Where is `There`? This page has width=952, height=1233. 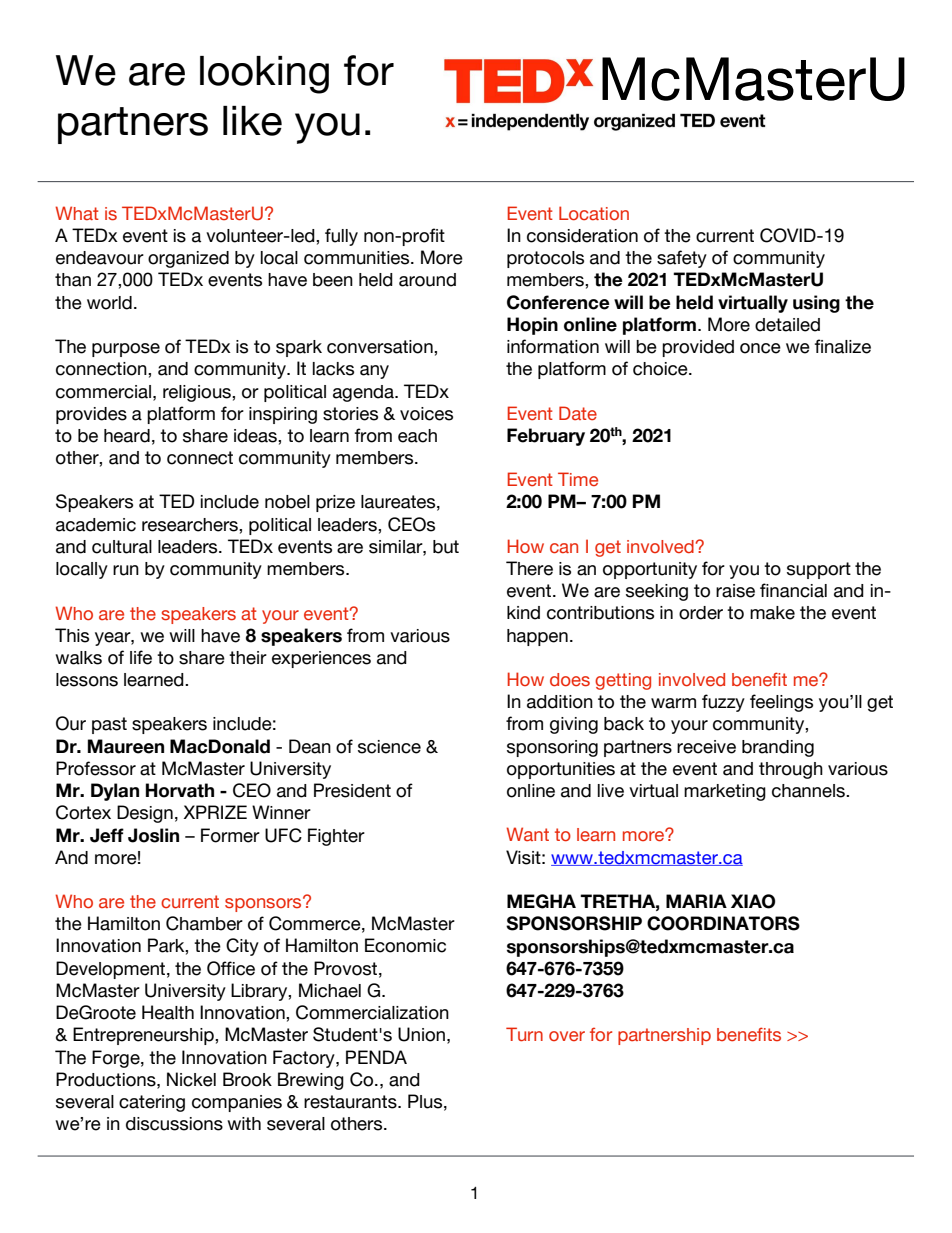 There is located at coordinates (529, 568).
